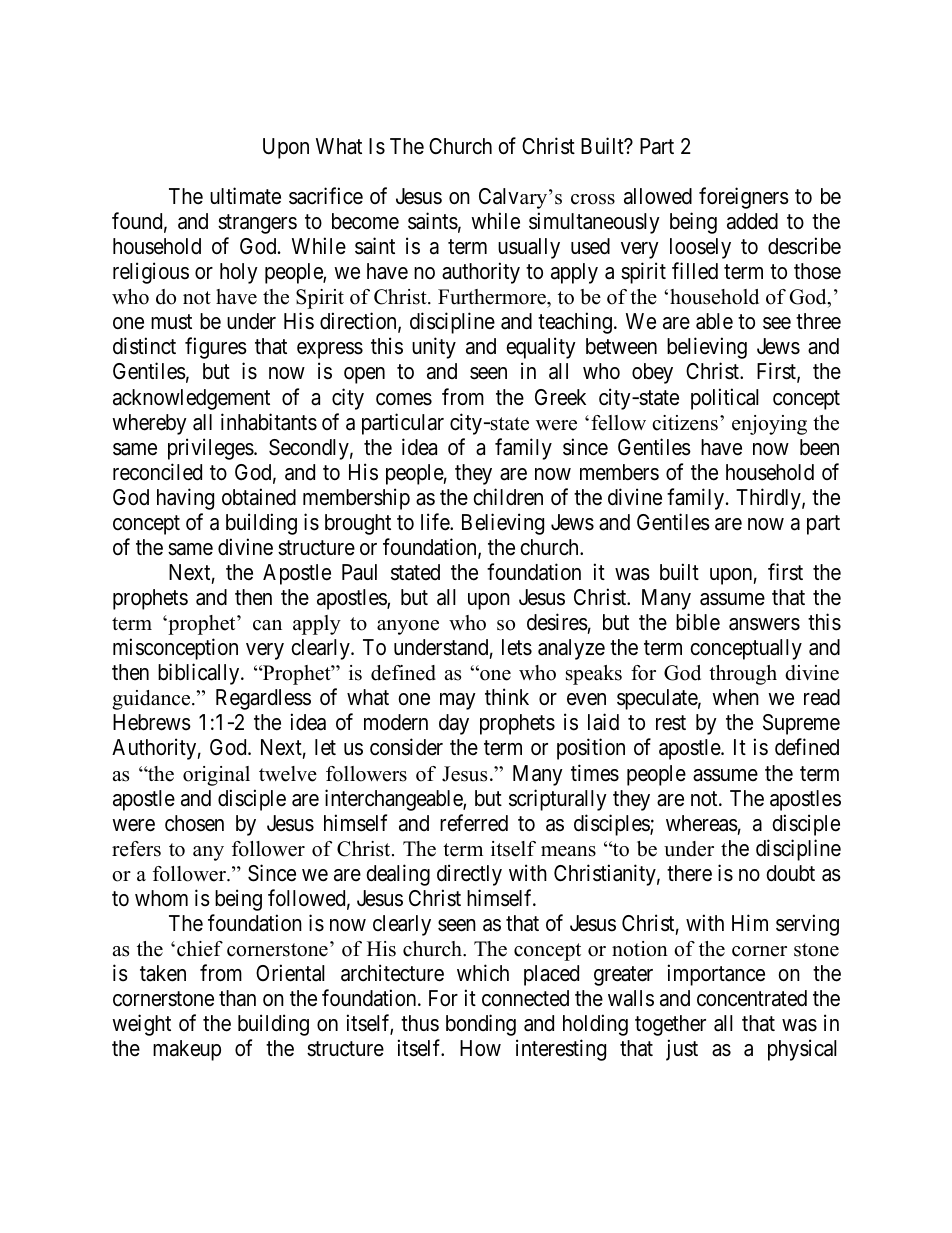 Image resolution: width=952 pixels, height=1233 pixels. Describe the element at coordinates (801, 724) in the screenshot. I see `Supreme` at that location.
